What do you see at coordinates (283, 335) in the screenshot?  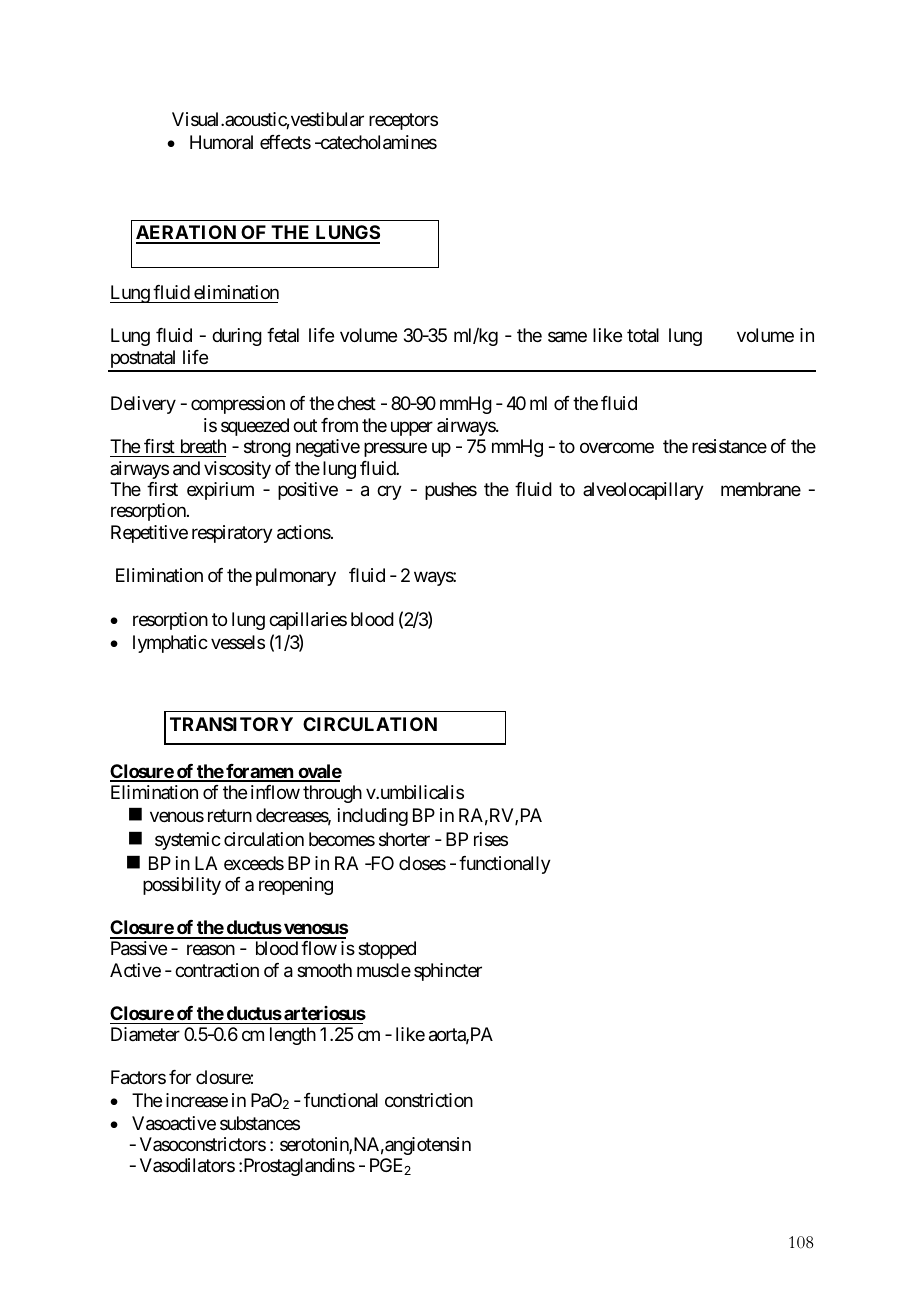 I see `fetal` at bounding box center [283, 335].
